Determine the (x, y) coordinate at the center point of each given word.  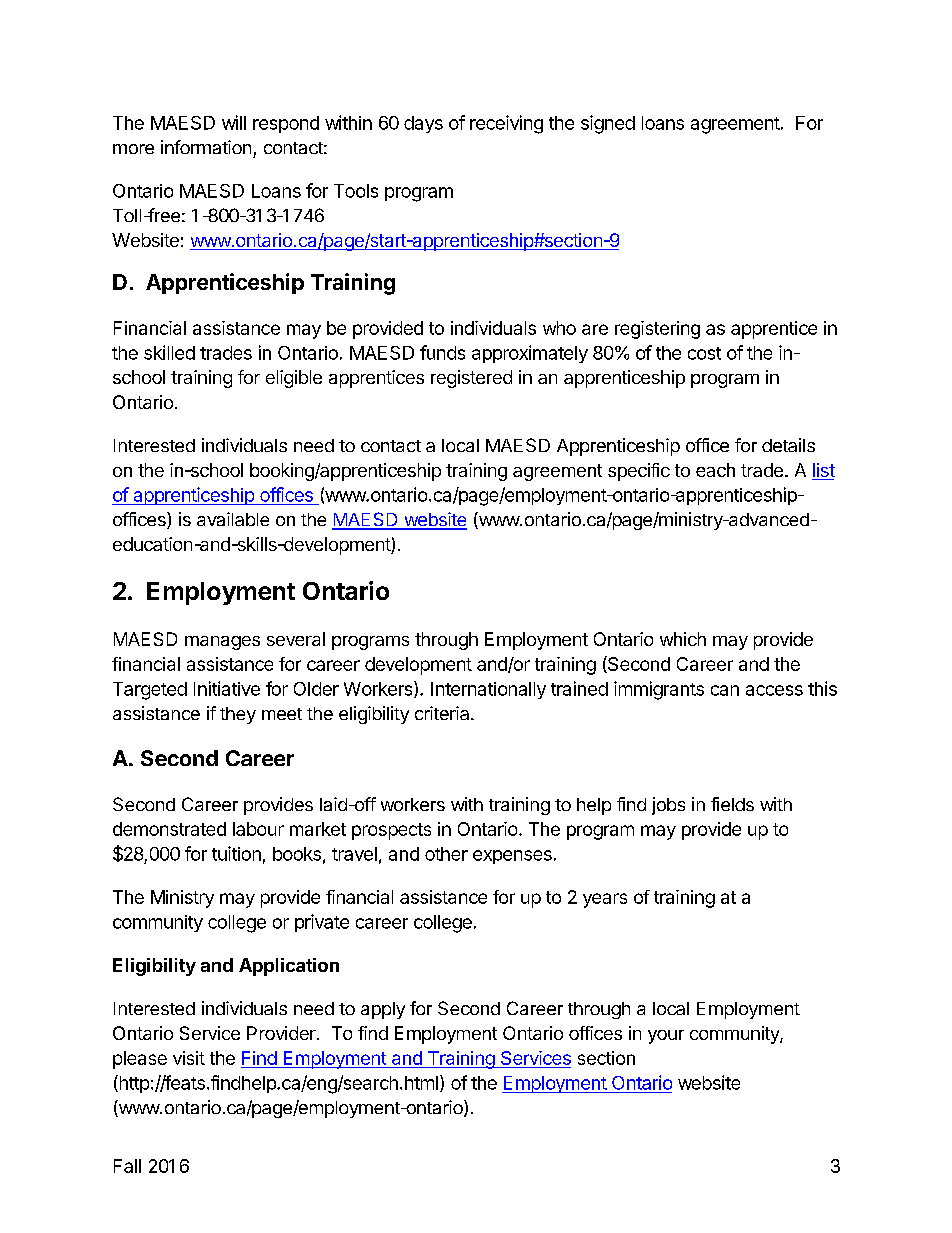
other (446, 854)
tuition (236, 853)
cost (704, 353)
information (206, 147)
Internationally (488, 690)
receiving (506, 124)
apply (383, 1010)
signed (608, 124)
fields (732, 804)
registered (471, 379)
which (683, 639)
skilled (169, 352)
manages (222, 643)
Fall (127, 1166)
